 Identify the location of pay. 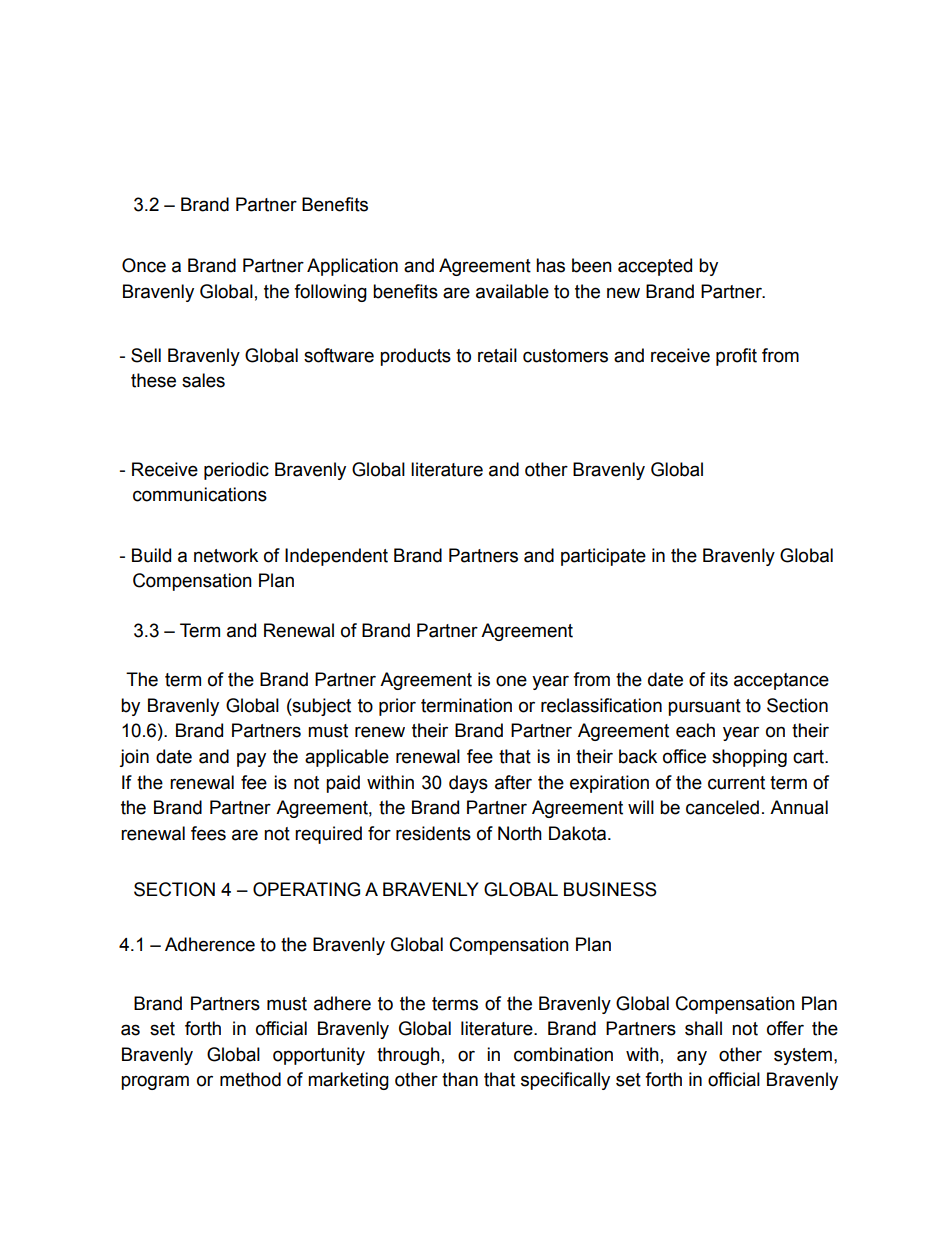
(251, 759).
